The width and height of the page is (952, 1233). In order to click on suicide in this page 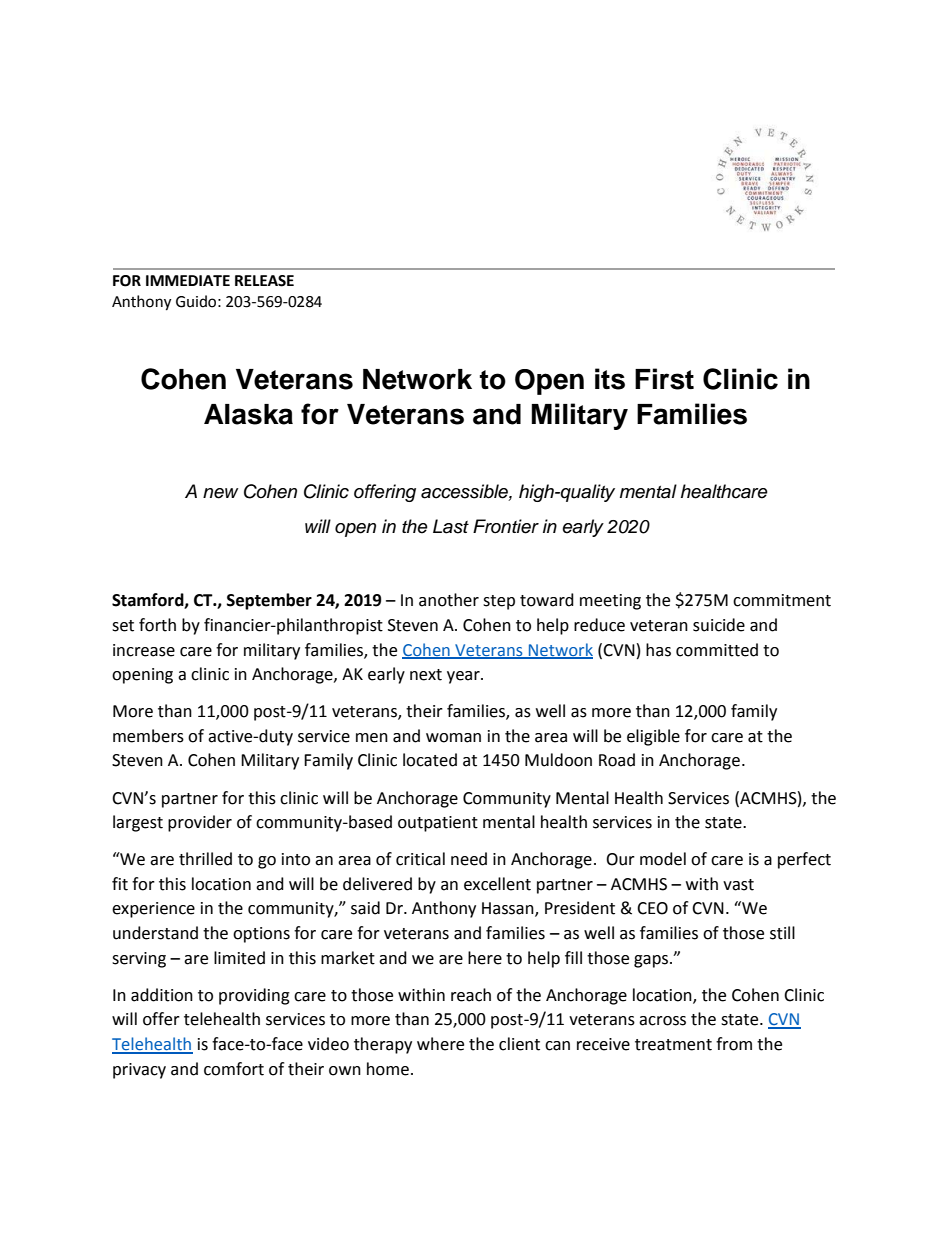, I will do `click(719, 625)`.
